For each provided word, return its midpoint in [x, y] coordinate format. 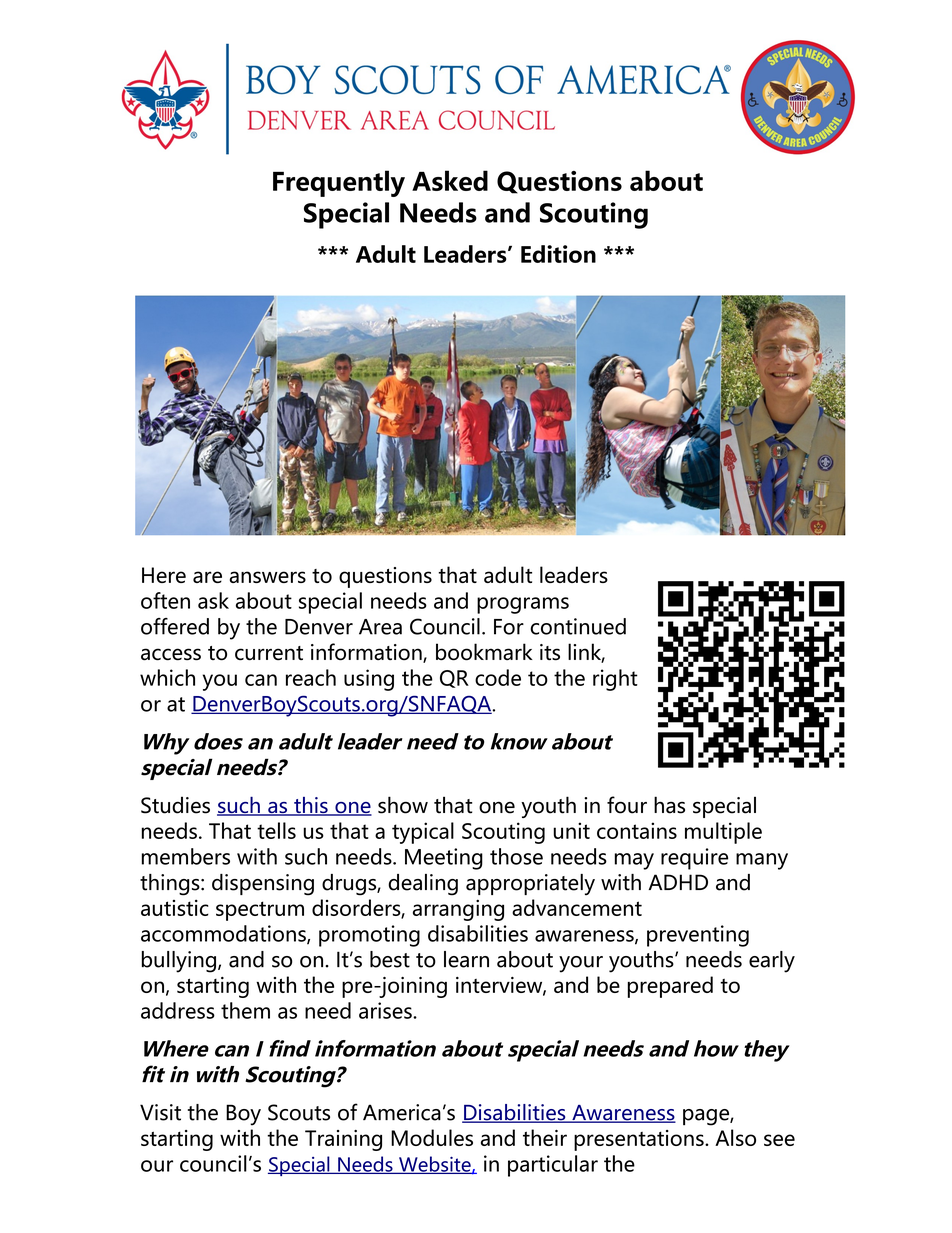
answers [268, 577]
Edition [558, 254]
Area [380, 627]
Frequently [339, 183]
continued [578, 626]
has [669, 805]
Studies [175, 805]
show [403, 805]
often [165, 600]
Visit [160, 1112]
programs [523, 605]
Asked [450, 180]
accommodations [224, 934]
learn [466, 959]
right [615, 680]
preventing [698, 936]
